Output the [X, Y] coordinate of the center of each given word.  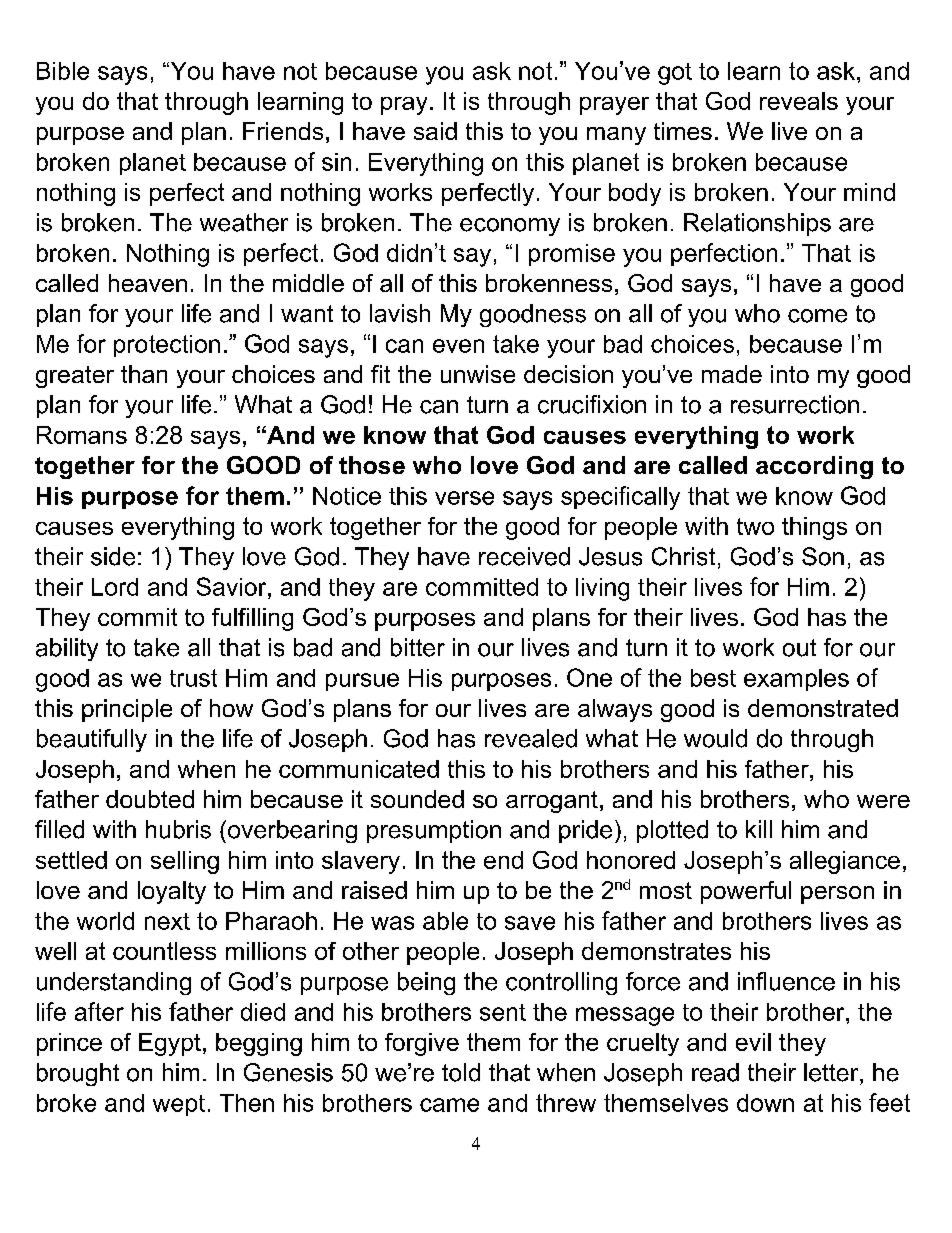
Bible [63, 71]
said [435, 131]
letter [832, 1072]
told [461, 1072]
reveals [799, 101]
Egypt [170, 1044]
